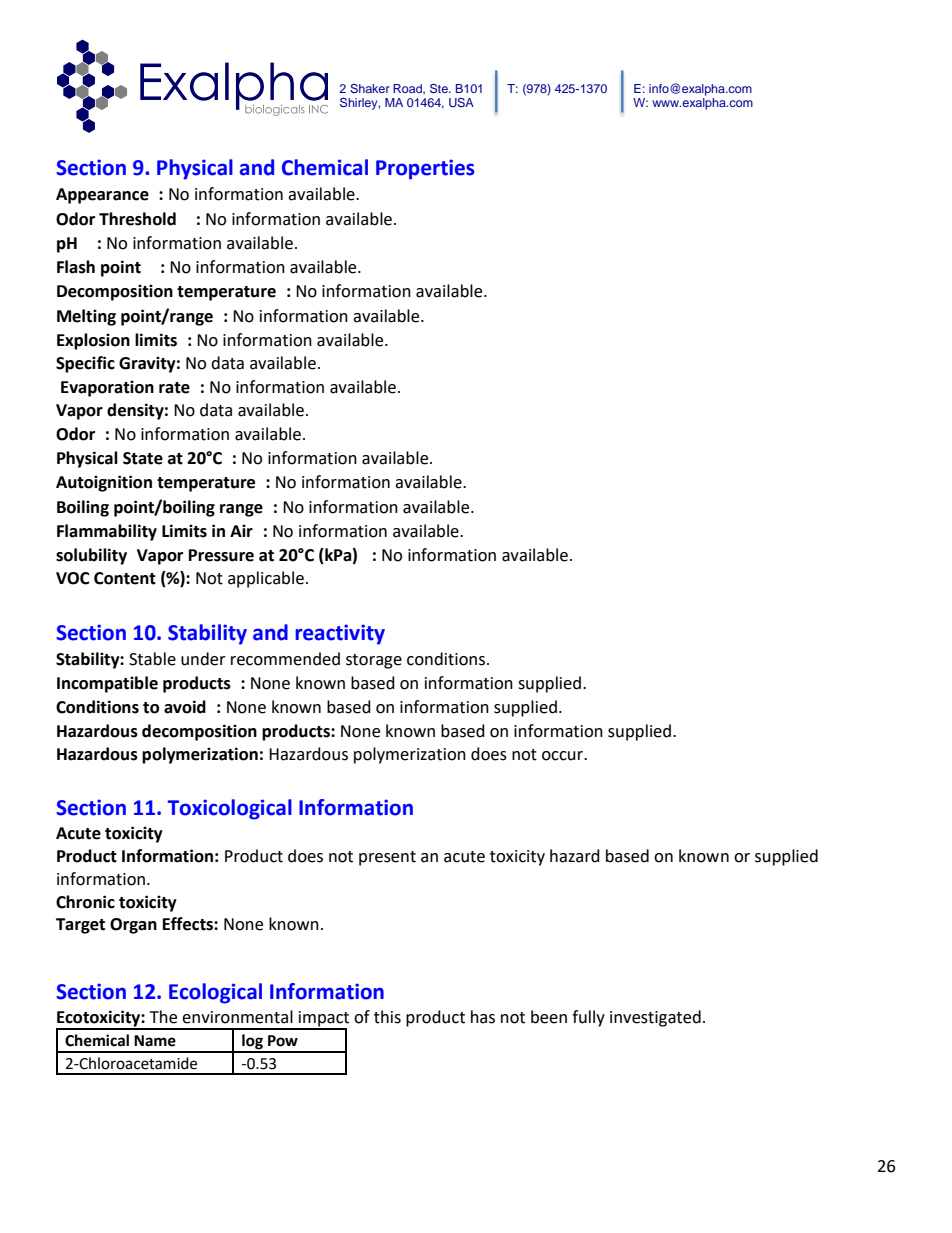  What do you see at coordinates (374, 661) in the page?
I see `storage` at bounding box center [374, 661].
